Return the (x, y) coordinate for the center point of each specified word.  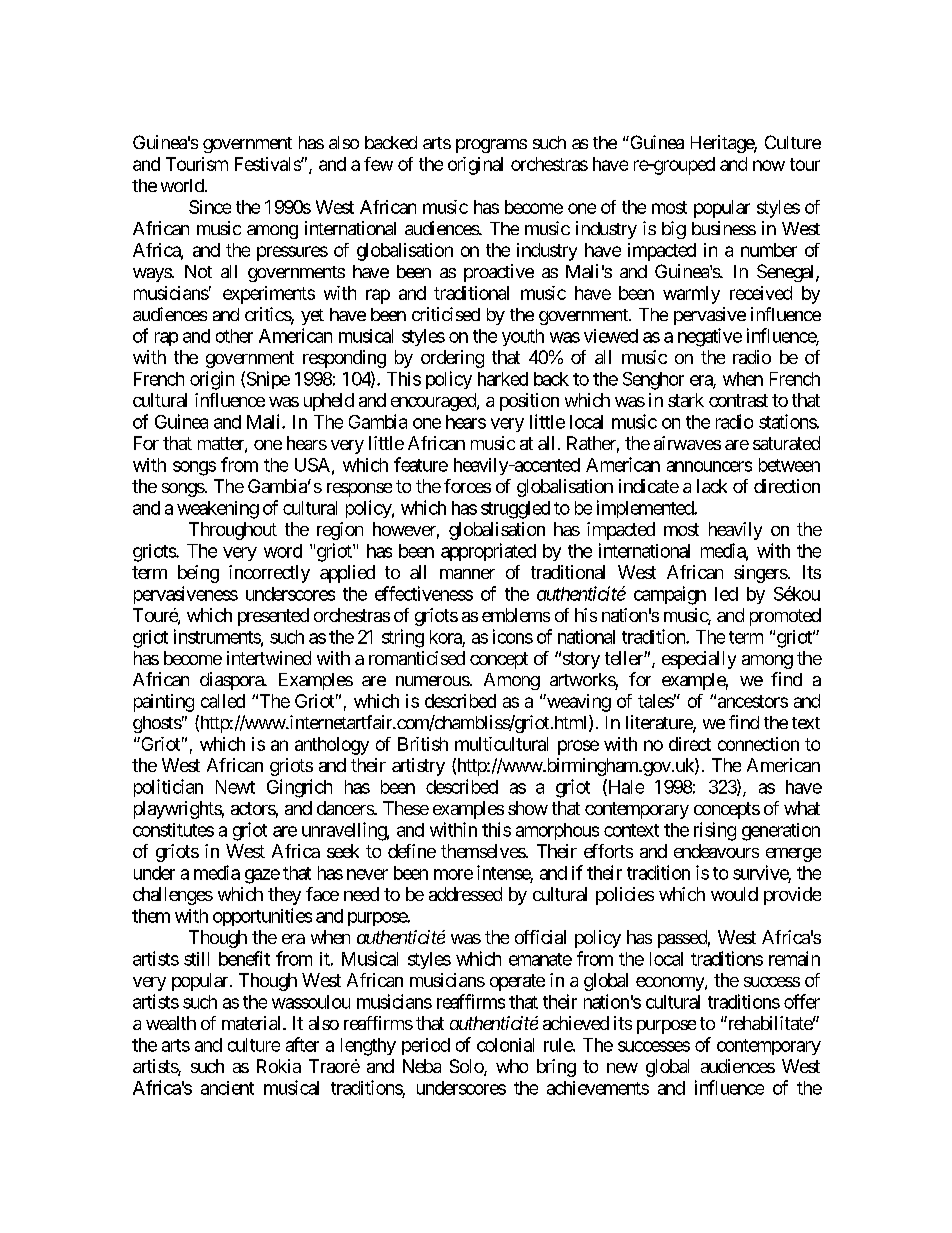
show (528, 808)
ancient (227, 1088)
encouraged (434, 402)
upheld (329, 402)
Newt (235, 787)
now (769, 165)
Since (210, 207)
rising (715, 831)
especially (699, 660)
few (378, 164)
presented (273, 617)
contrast (738, 400)
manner (467, 574)
